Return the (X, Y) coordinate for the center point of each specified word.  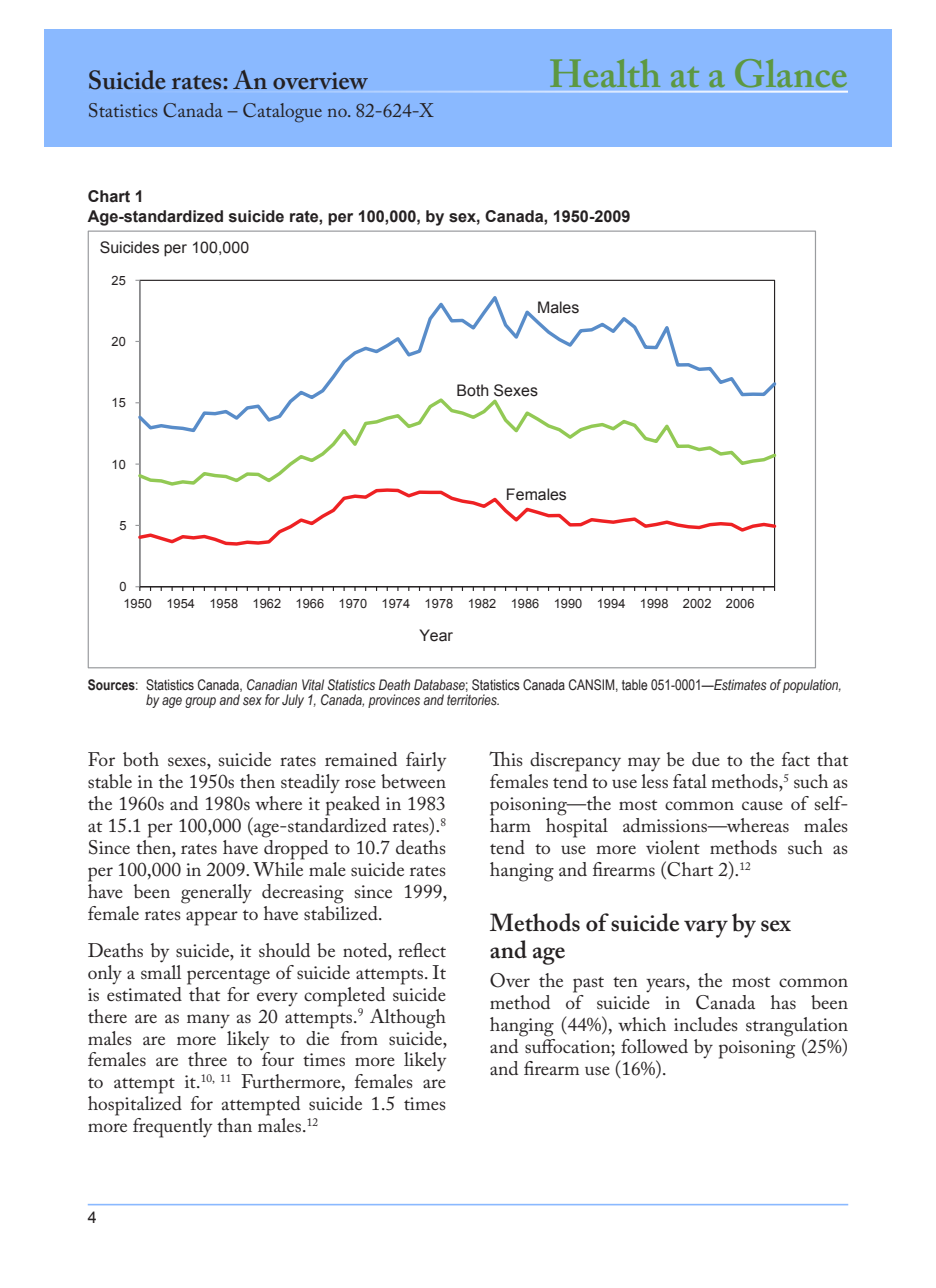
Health (605, 73)
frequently (172, 1128)
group (200, 702)
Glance (791, 73)
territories (473, 700)
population (812, 686)
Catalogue (282, 113)
